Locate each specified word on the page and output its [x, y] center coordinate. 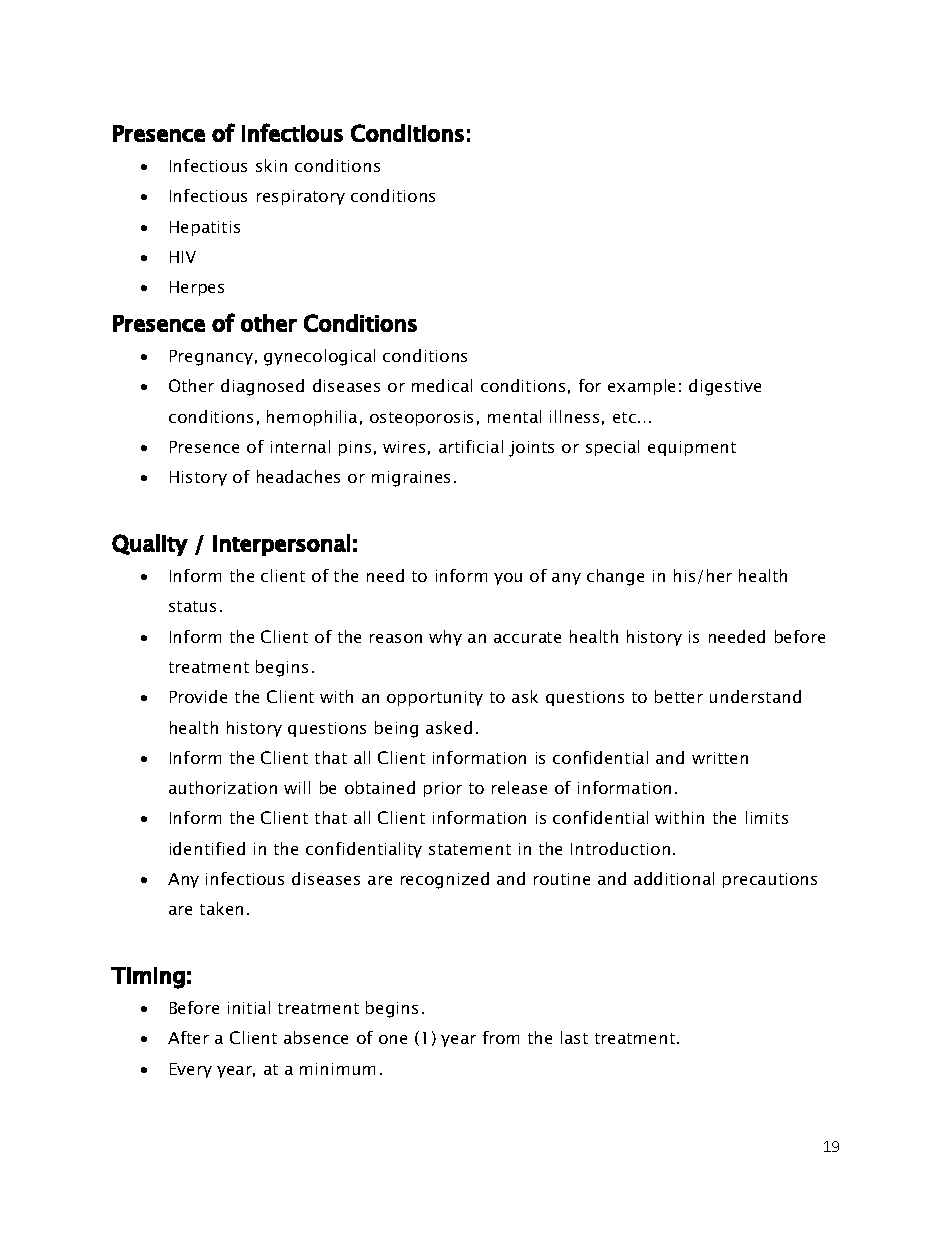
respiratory [301, 197]
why [445, 638]
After [188, 1037]
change [615, 577]
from [501, 1037]
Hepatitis [205, 228]
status [192, 606]
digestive [725, 387]
